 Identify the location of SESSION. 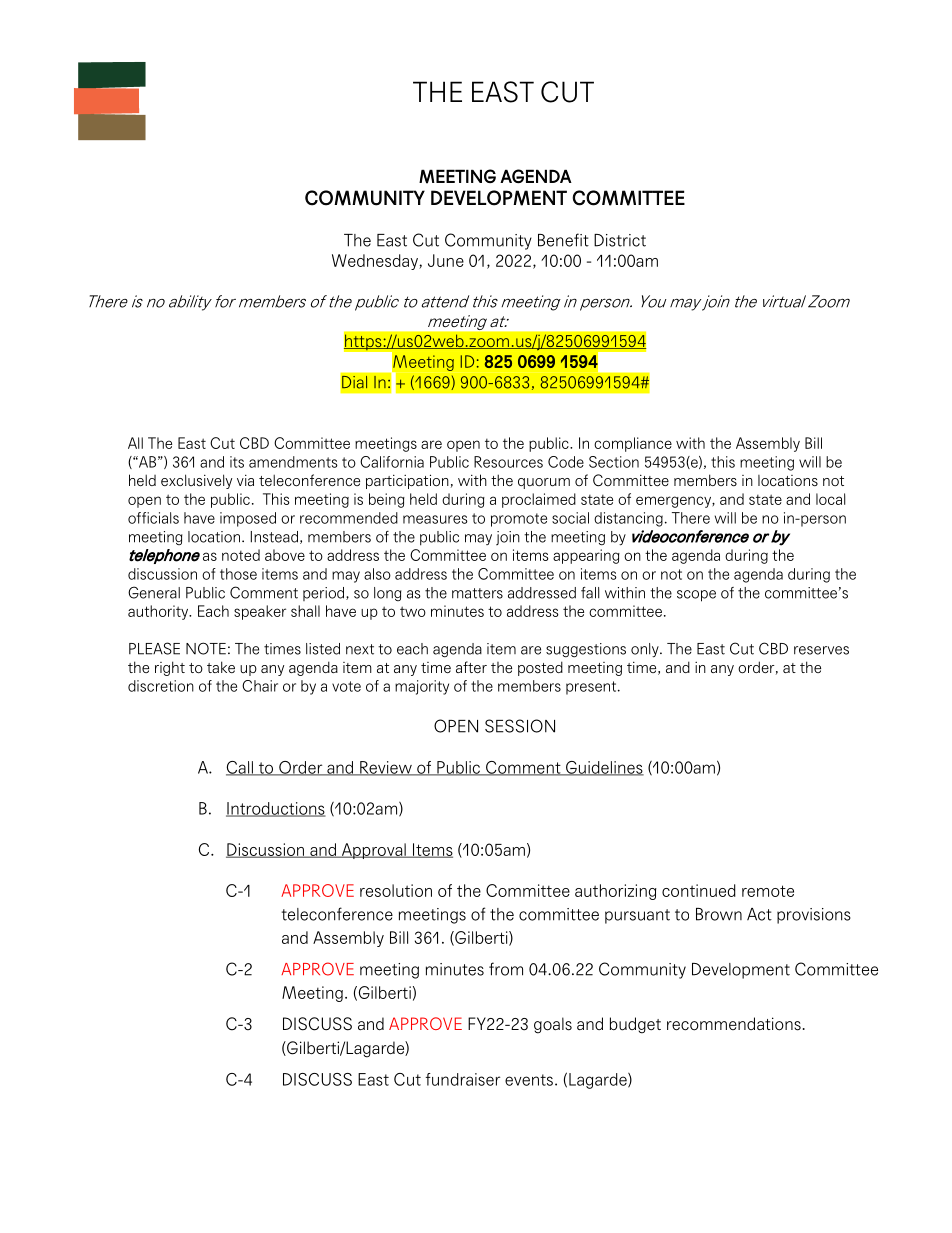
(520, 726).
